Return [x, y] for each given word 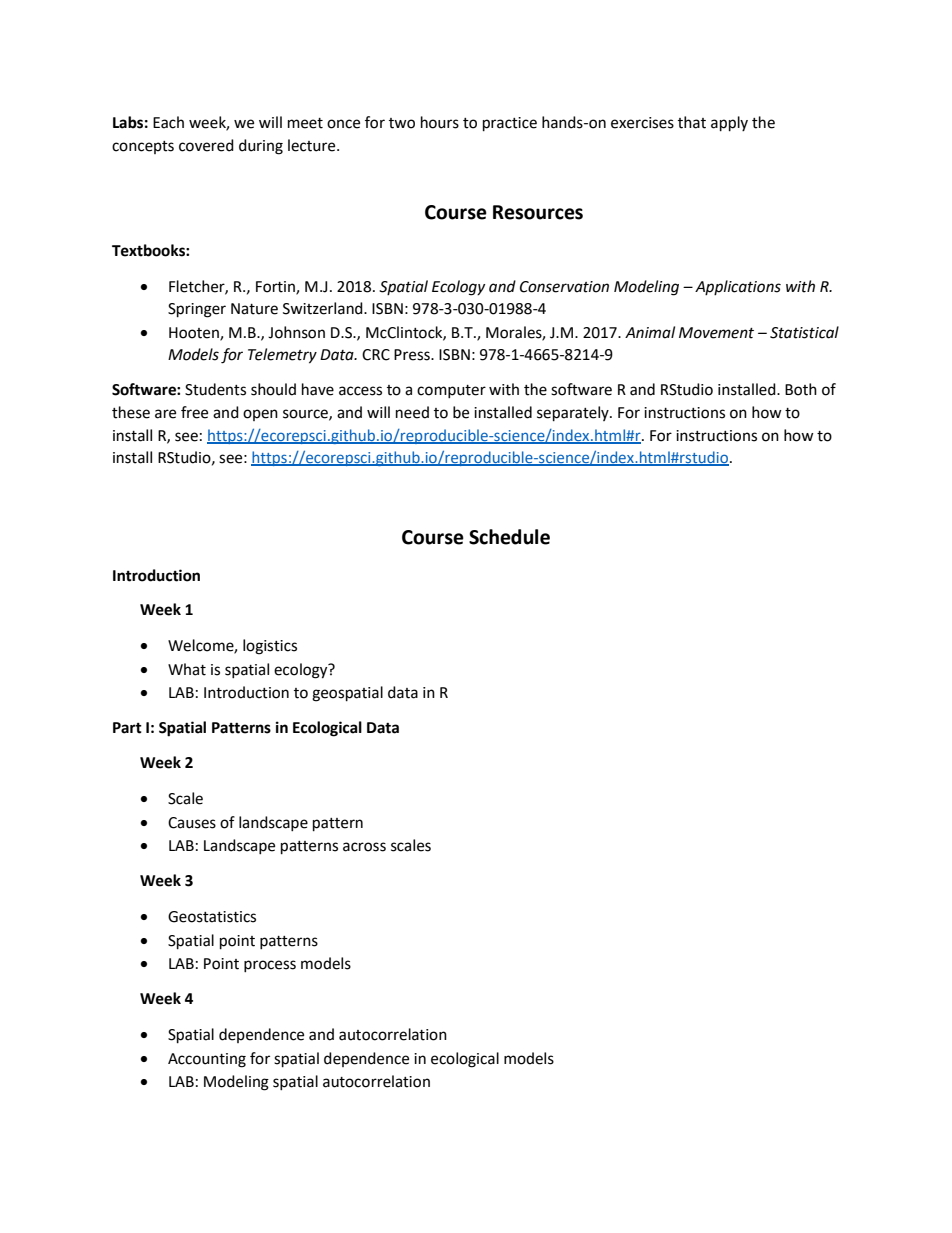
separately [574, 414]
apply [729, 124]
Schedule [509, 537]
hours [440, 122]
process [270, 966]
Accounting [207, 1060]
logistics [270, 647]
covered [206, 145]
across [364, 847]
